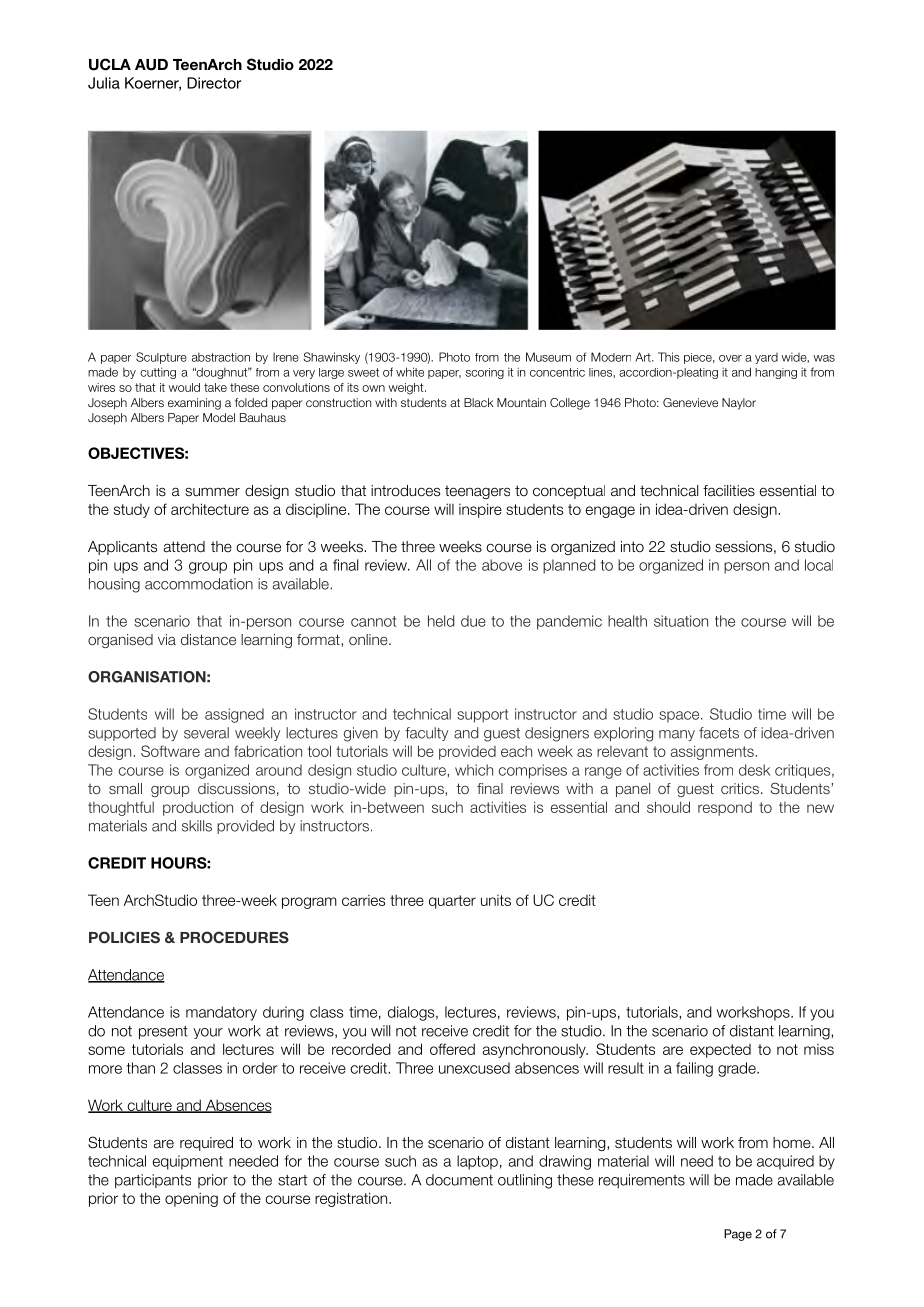  Describe the element at coordinates (729, 491) in the image. I see `facilities` at that location.
